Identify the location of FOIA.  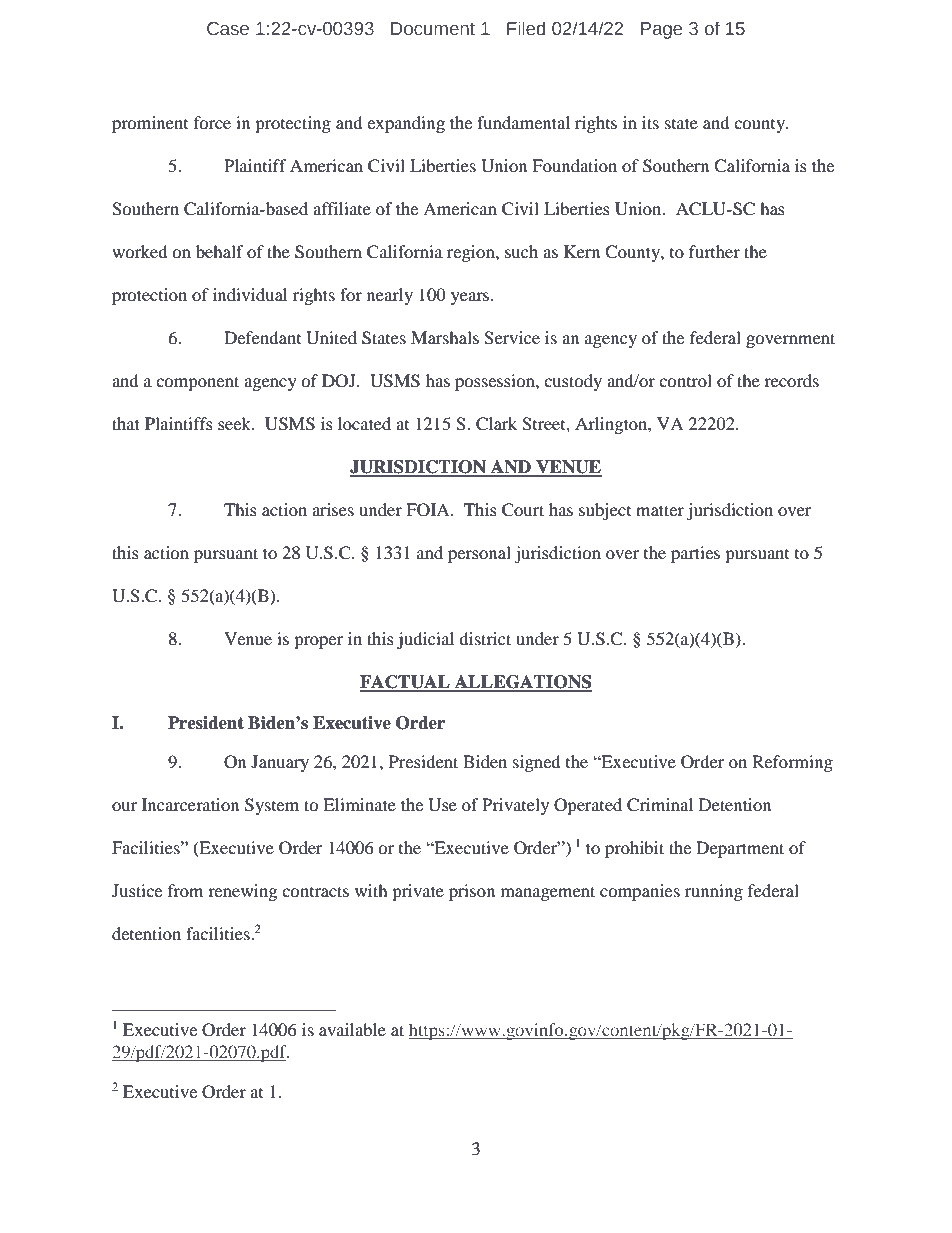
(429, 510).
